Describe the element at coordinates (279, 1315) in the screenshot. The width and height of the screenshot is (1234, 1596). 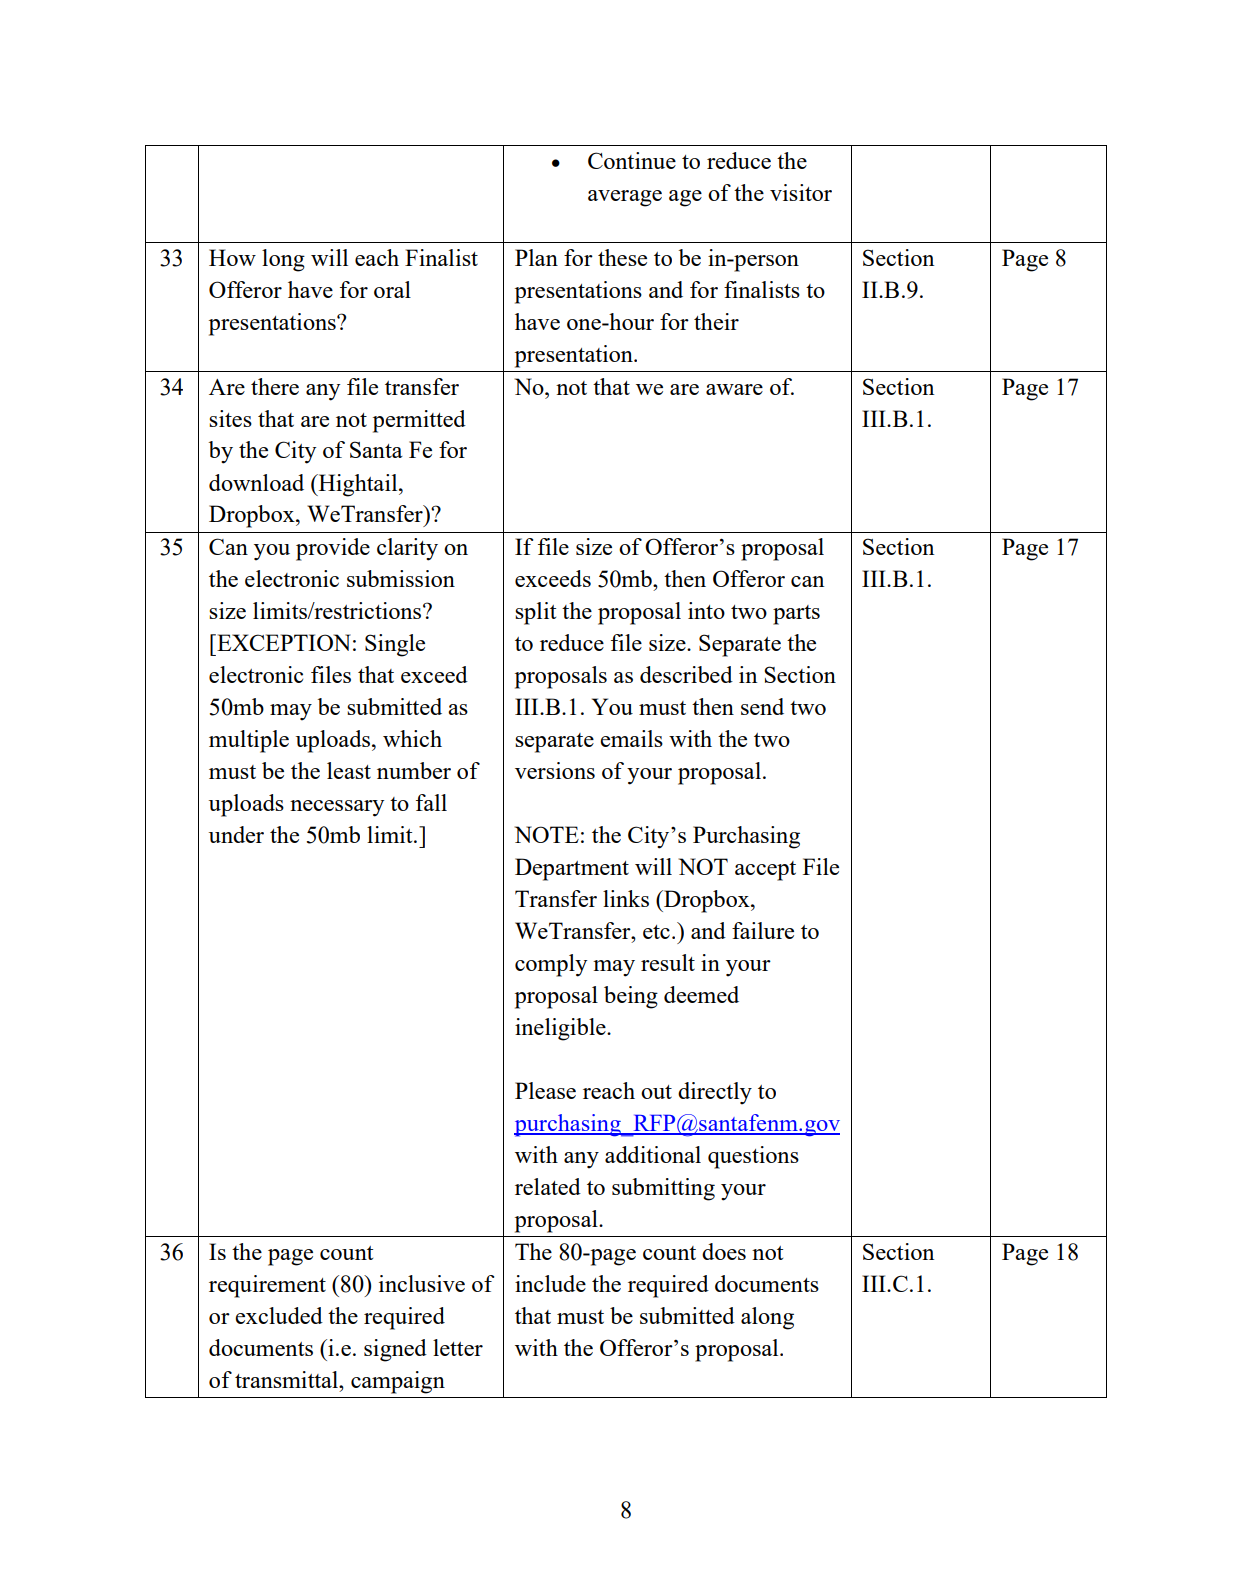
I see `excluded` at that location.
